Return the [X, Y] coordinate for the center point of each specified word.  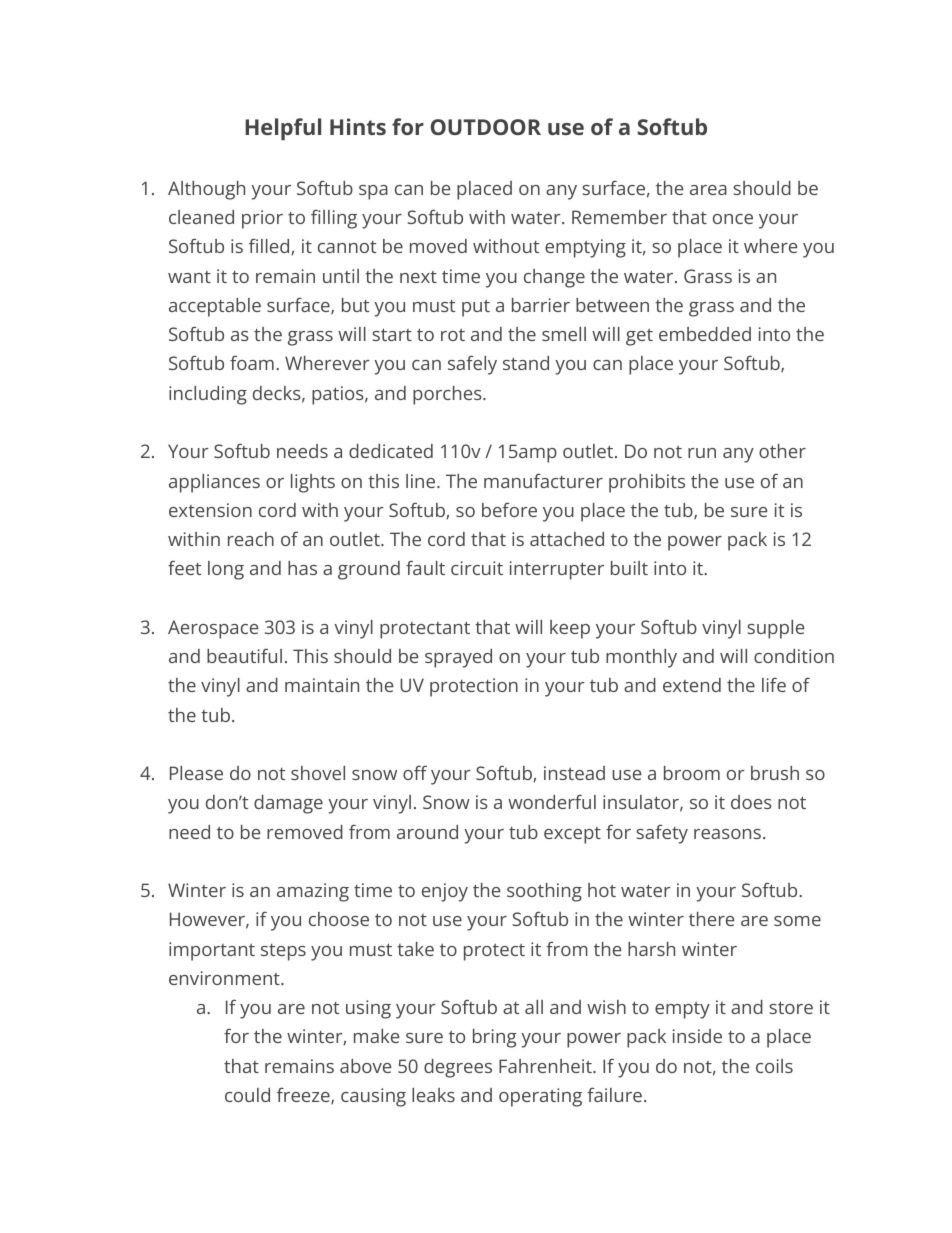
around [427, 832]
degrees [458, 1068]
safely [472, 365]
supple [775, 629]
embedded [705, 334]
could [247, 1095]
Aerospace [213, 629]
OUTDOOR [486, 127]
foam [252, 362]
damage [288, 804]
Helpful [283, 129]
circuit [477, 568]
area [708, 190]
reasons [727, 834]
